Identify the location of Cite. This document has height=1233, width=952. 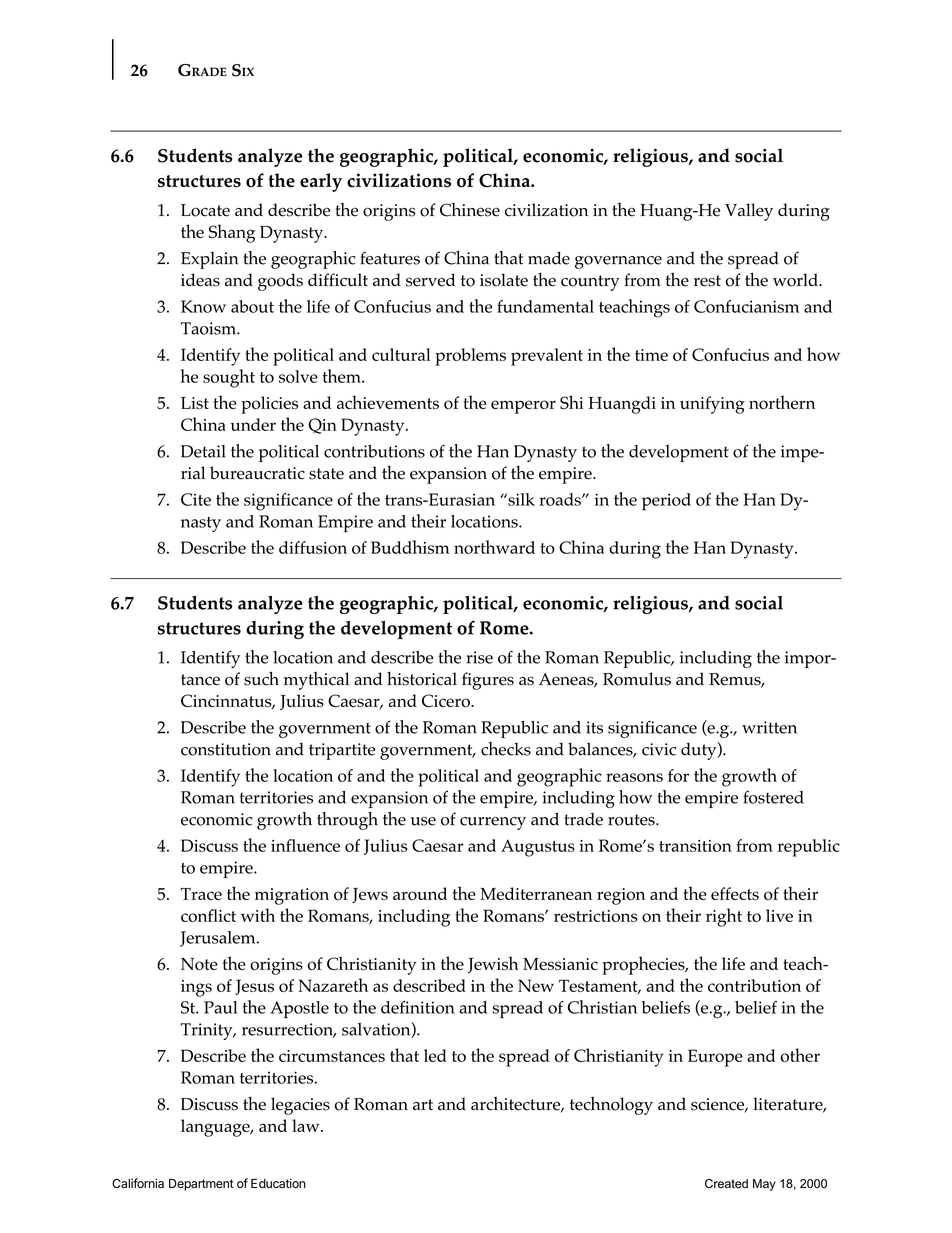
(196, 499).
